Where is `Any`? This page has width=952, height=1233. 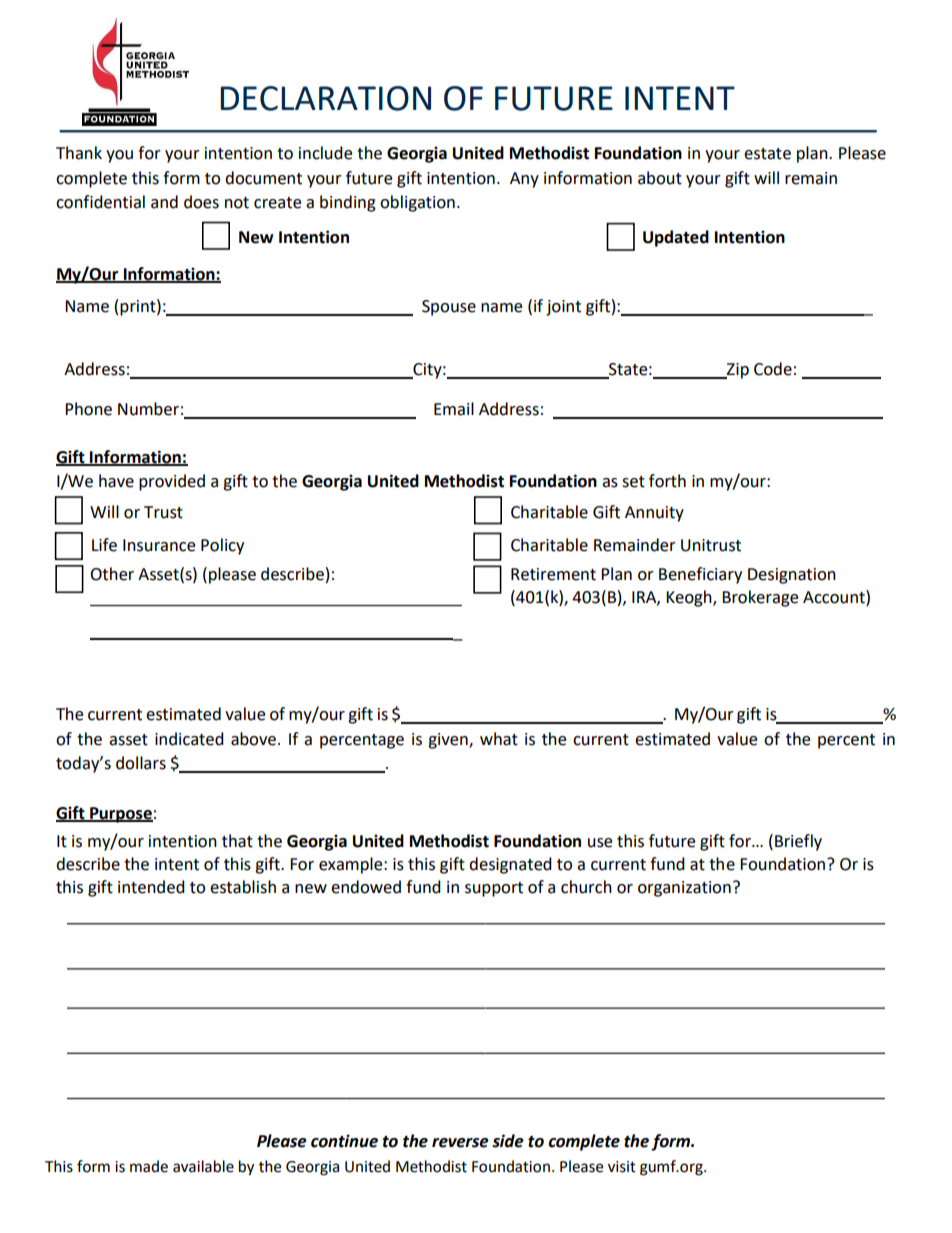
Any is located at coordinates (524, 180).
